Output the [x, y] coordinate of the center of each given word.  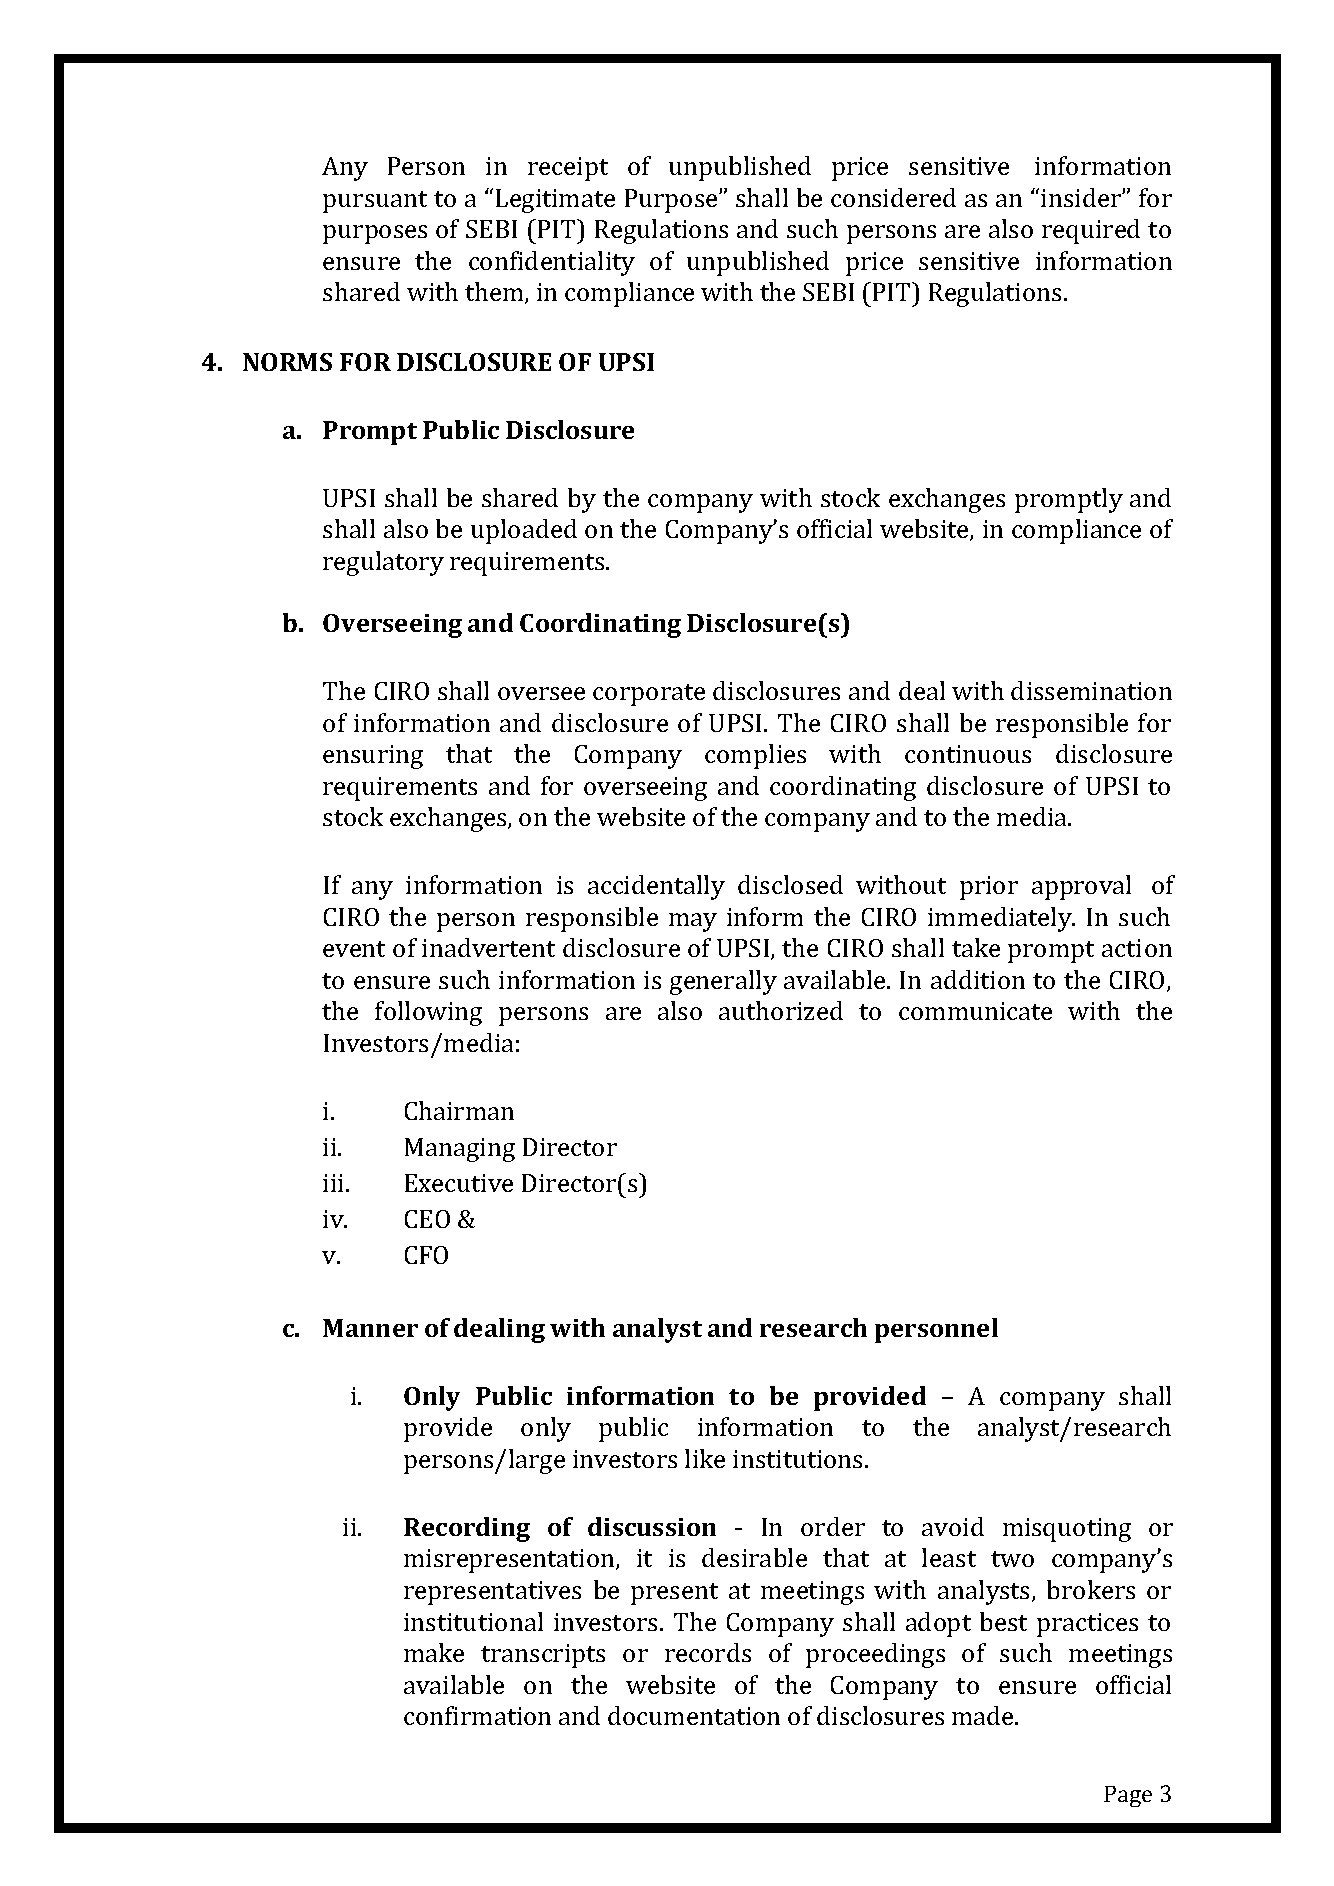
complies [755, 756]
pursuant [375, 202]
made [984, 1715]
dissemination [1091, 690]
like [705, 1458]
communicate [975, 1011]
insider [1082, 197]
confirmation [477, 1715]
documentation [694, 1715]
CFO [426, 1255]
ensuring [373, 757]
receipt [568, 169]
